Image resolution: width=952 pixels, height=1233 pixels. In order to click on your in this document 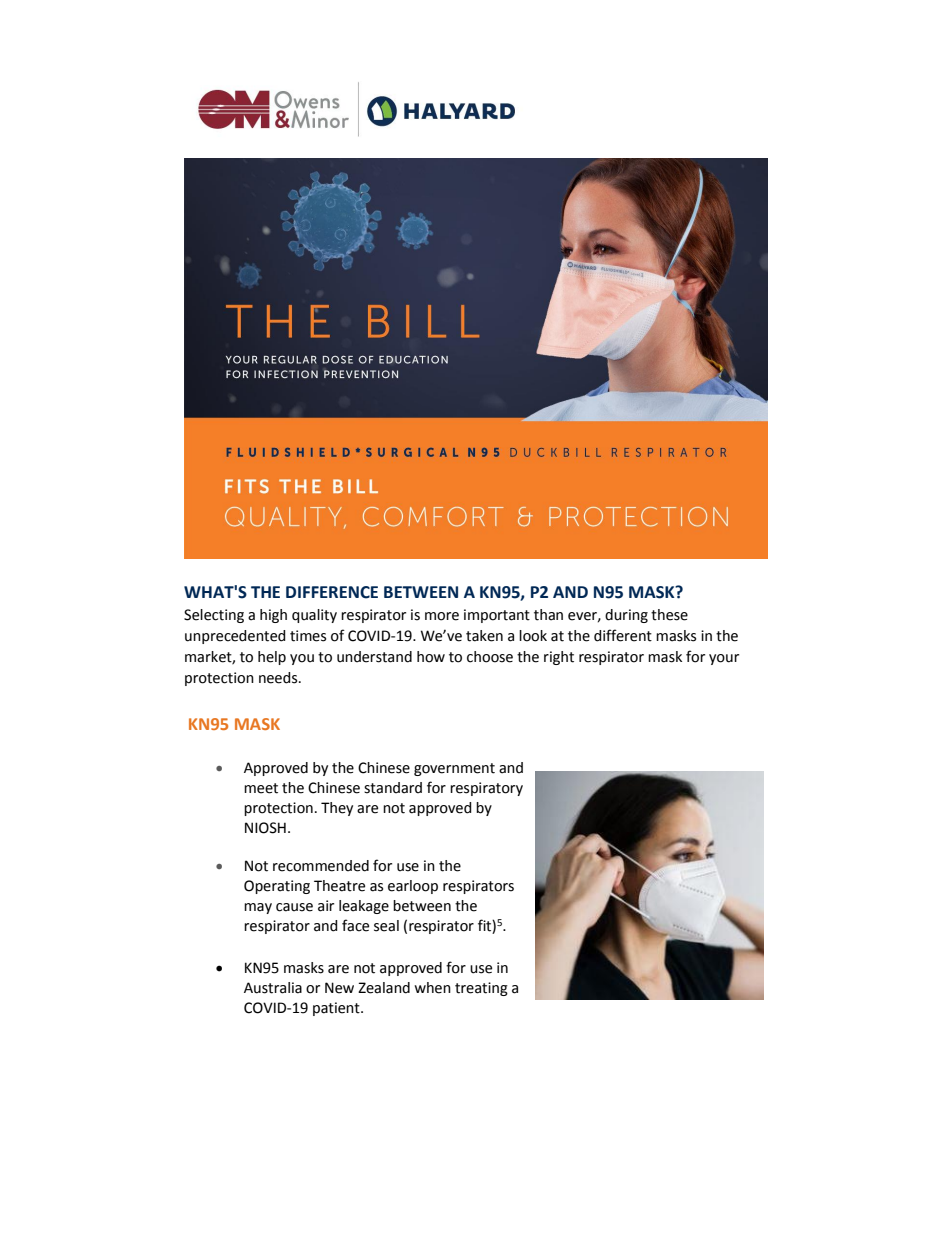, I will do `click(724, 659)`.
